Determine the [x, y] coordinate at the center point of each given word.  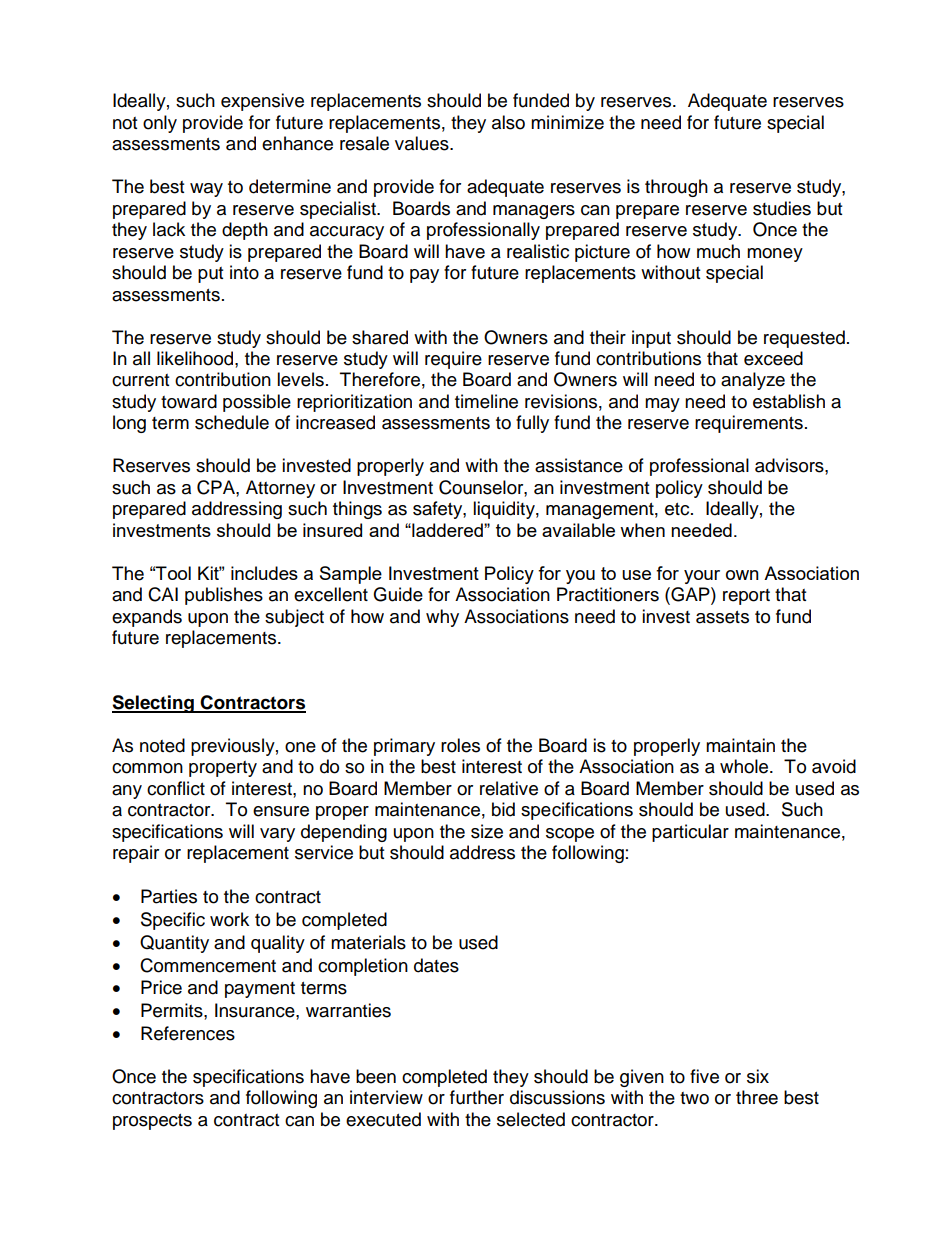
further [477, 1097]
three [757, 1097]
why [442, 618]
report [746, 597]
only [160, 124]
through [676, 188]
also [508, 122]
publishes [224, 596]
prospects [152, 1122]
